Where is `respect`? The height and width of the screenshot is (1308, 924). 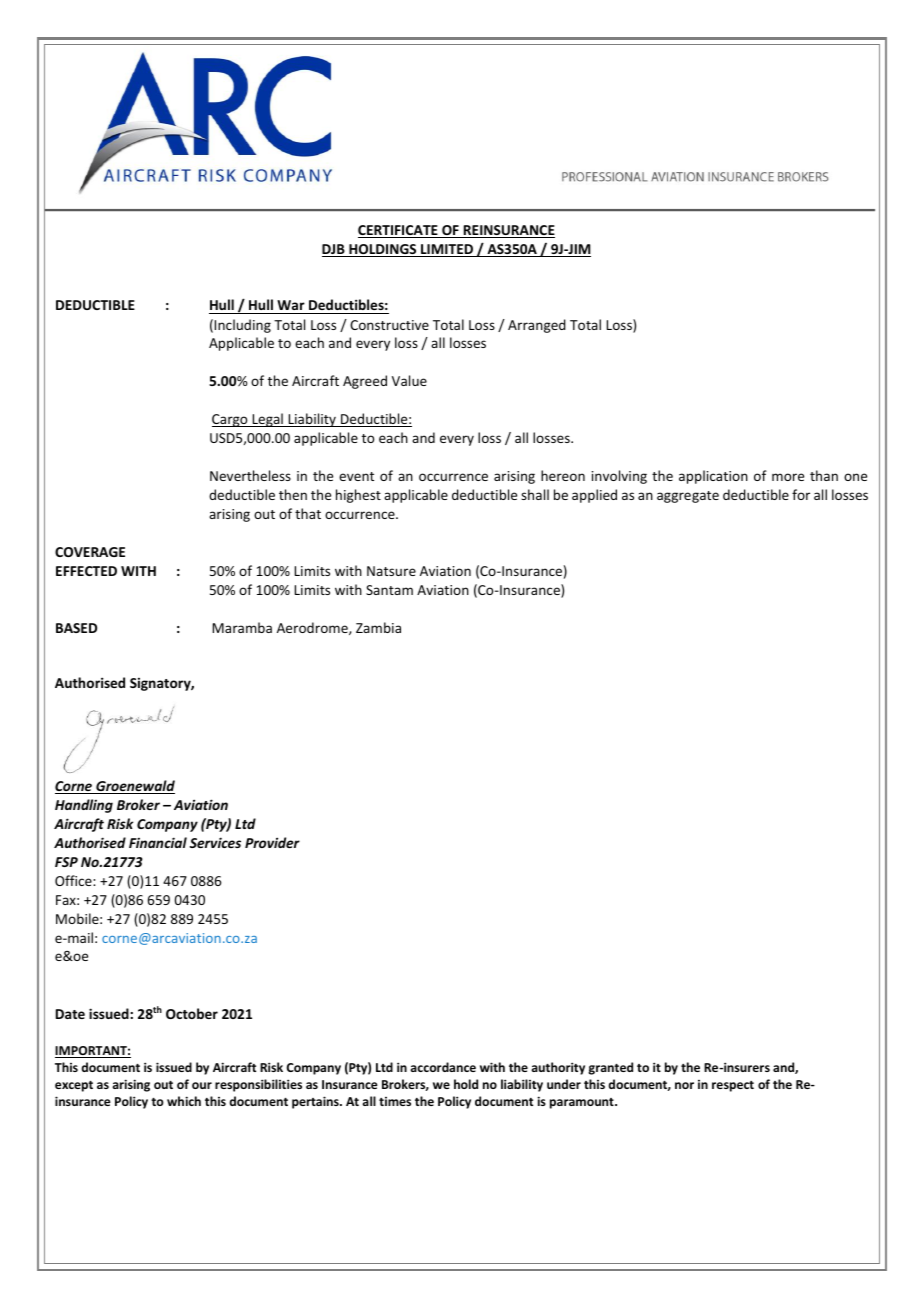
respect is located at coordinates (733, 1086).
